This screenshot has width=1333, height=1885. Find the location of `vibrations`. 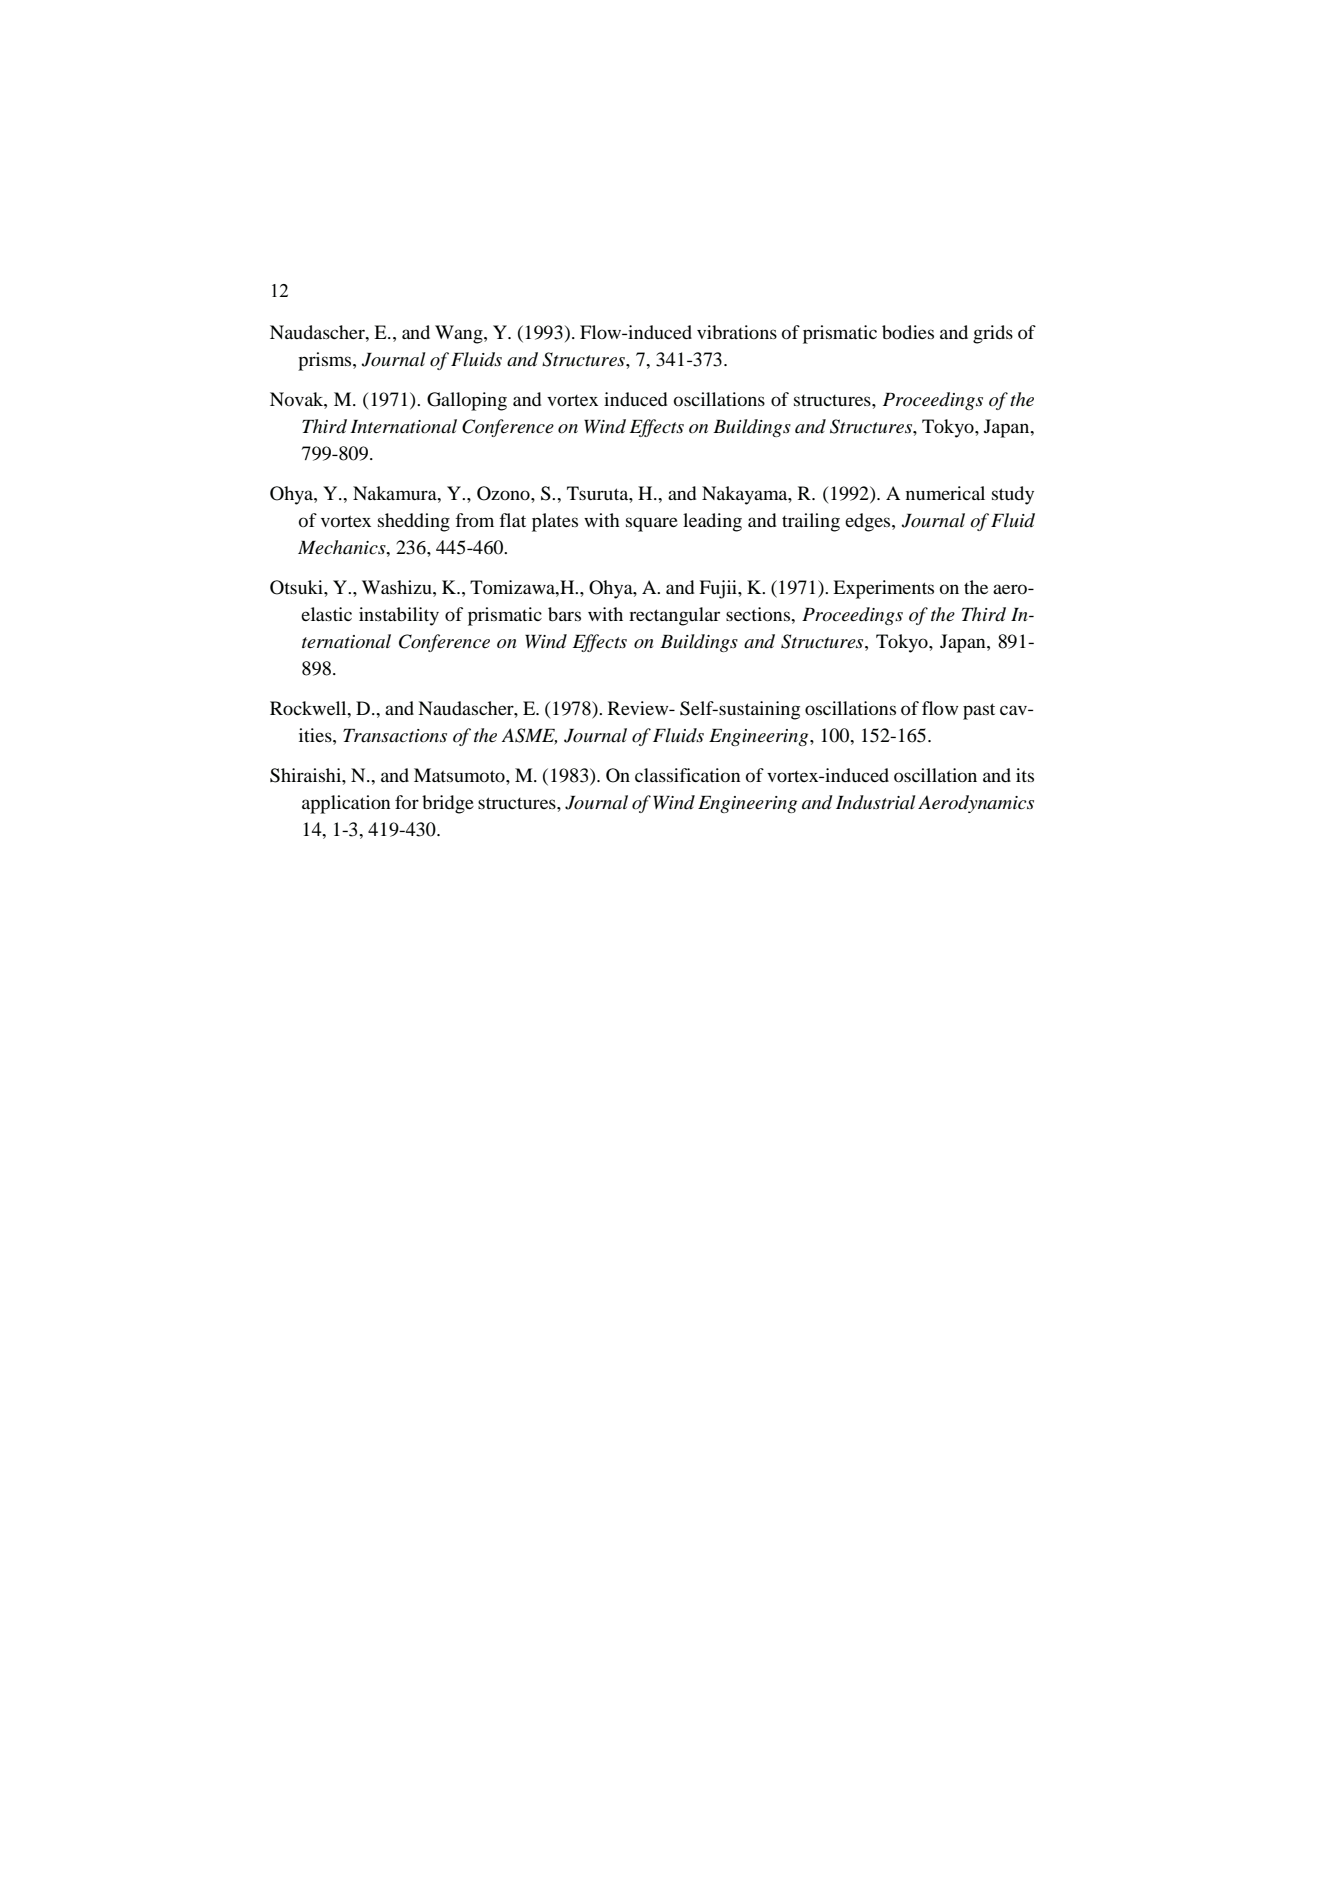

vibrations is located at coordinates (737, 332).
